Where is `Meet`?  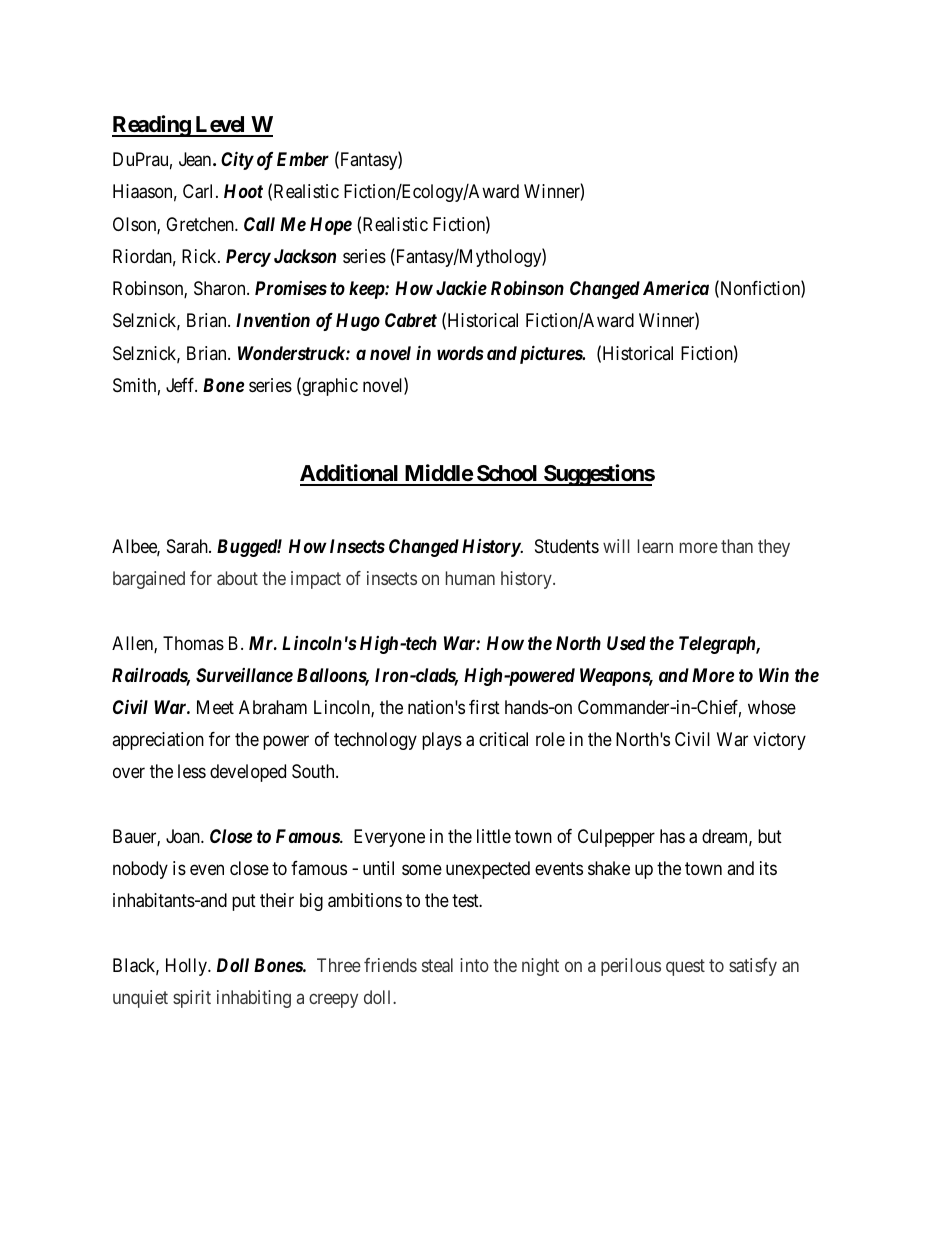 Meet is located at coordinates (215, 707).
